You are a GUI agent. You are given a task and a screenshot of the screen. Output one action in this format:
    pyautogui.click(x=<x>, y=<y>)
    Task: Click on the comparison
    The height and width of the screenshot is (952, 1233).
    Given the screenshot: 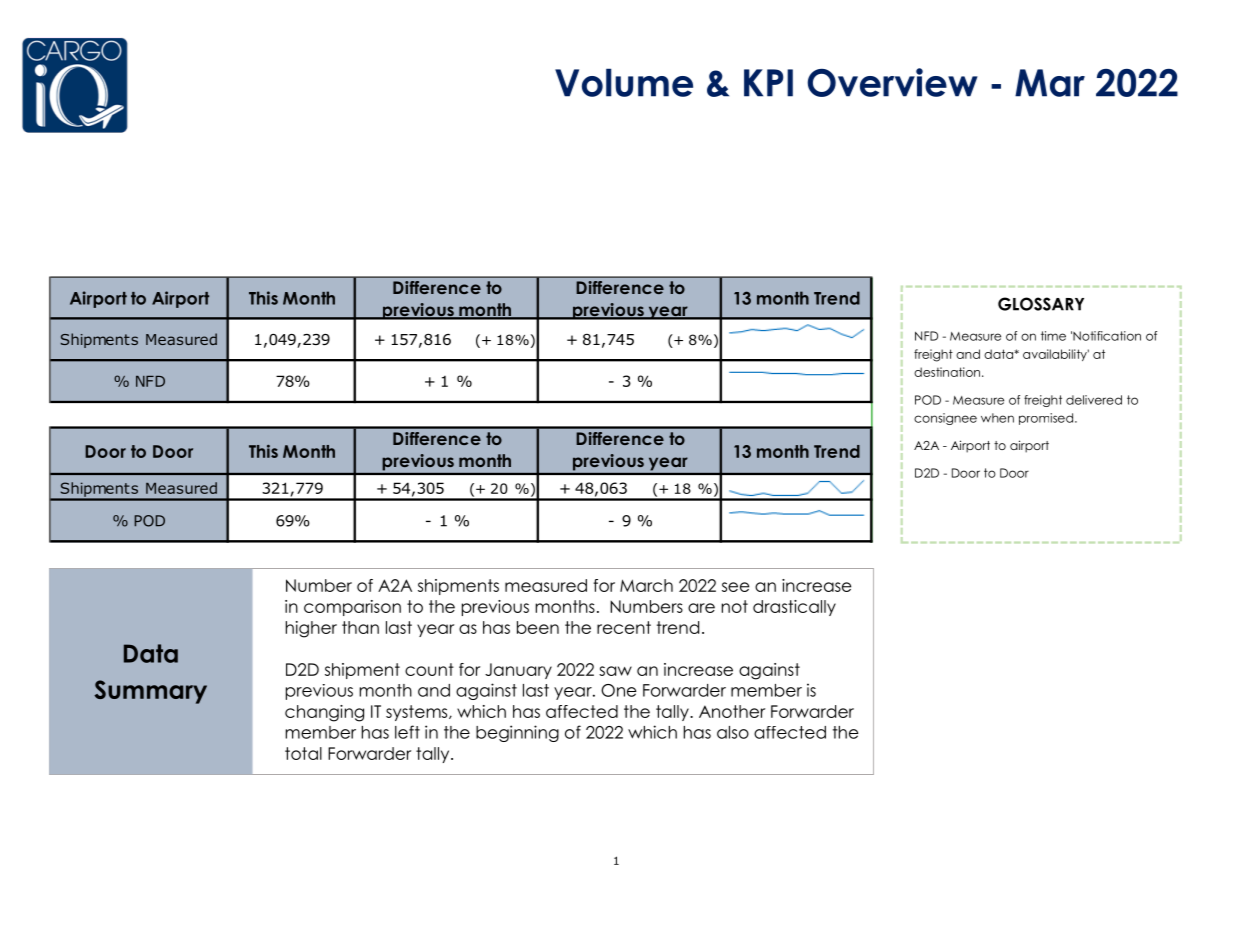 What is the action you would take?
    pyautogui.click(x=352, y=608)
